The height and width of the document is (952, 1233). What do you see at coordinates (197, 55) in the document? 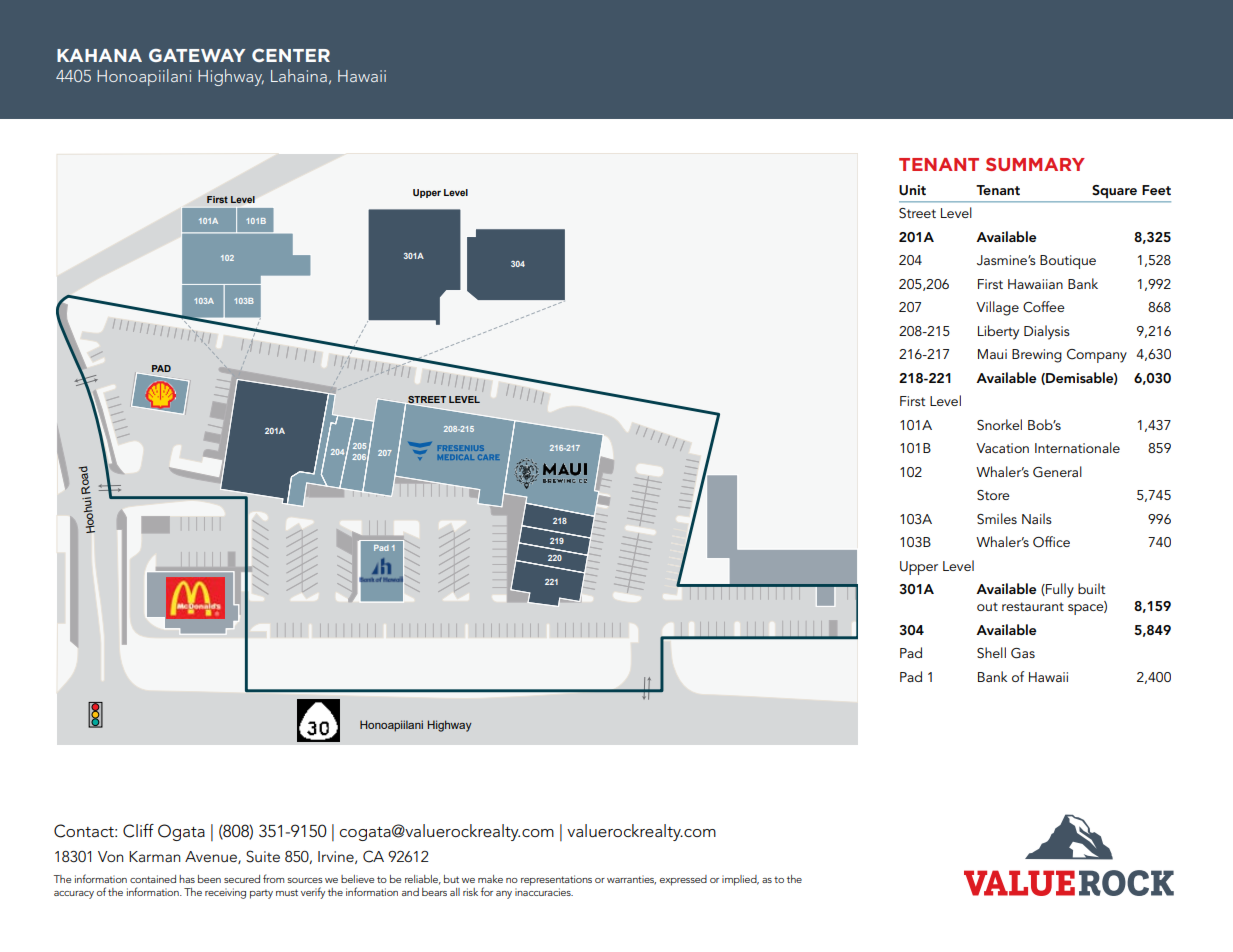
I see `Gateway` at bounding box center [197, 55].
